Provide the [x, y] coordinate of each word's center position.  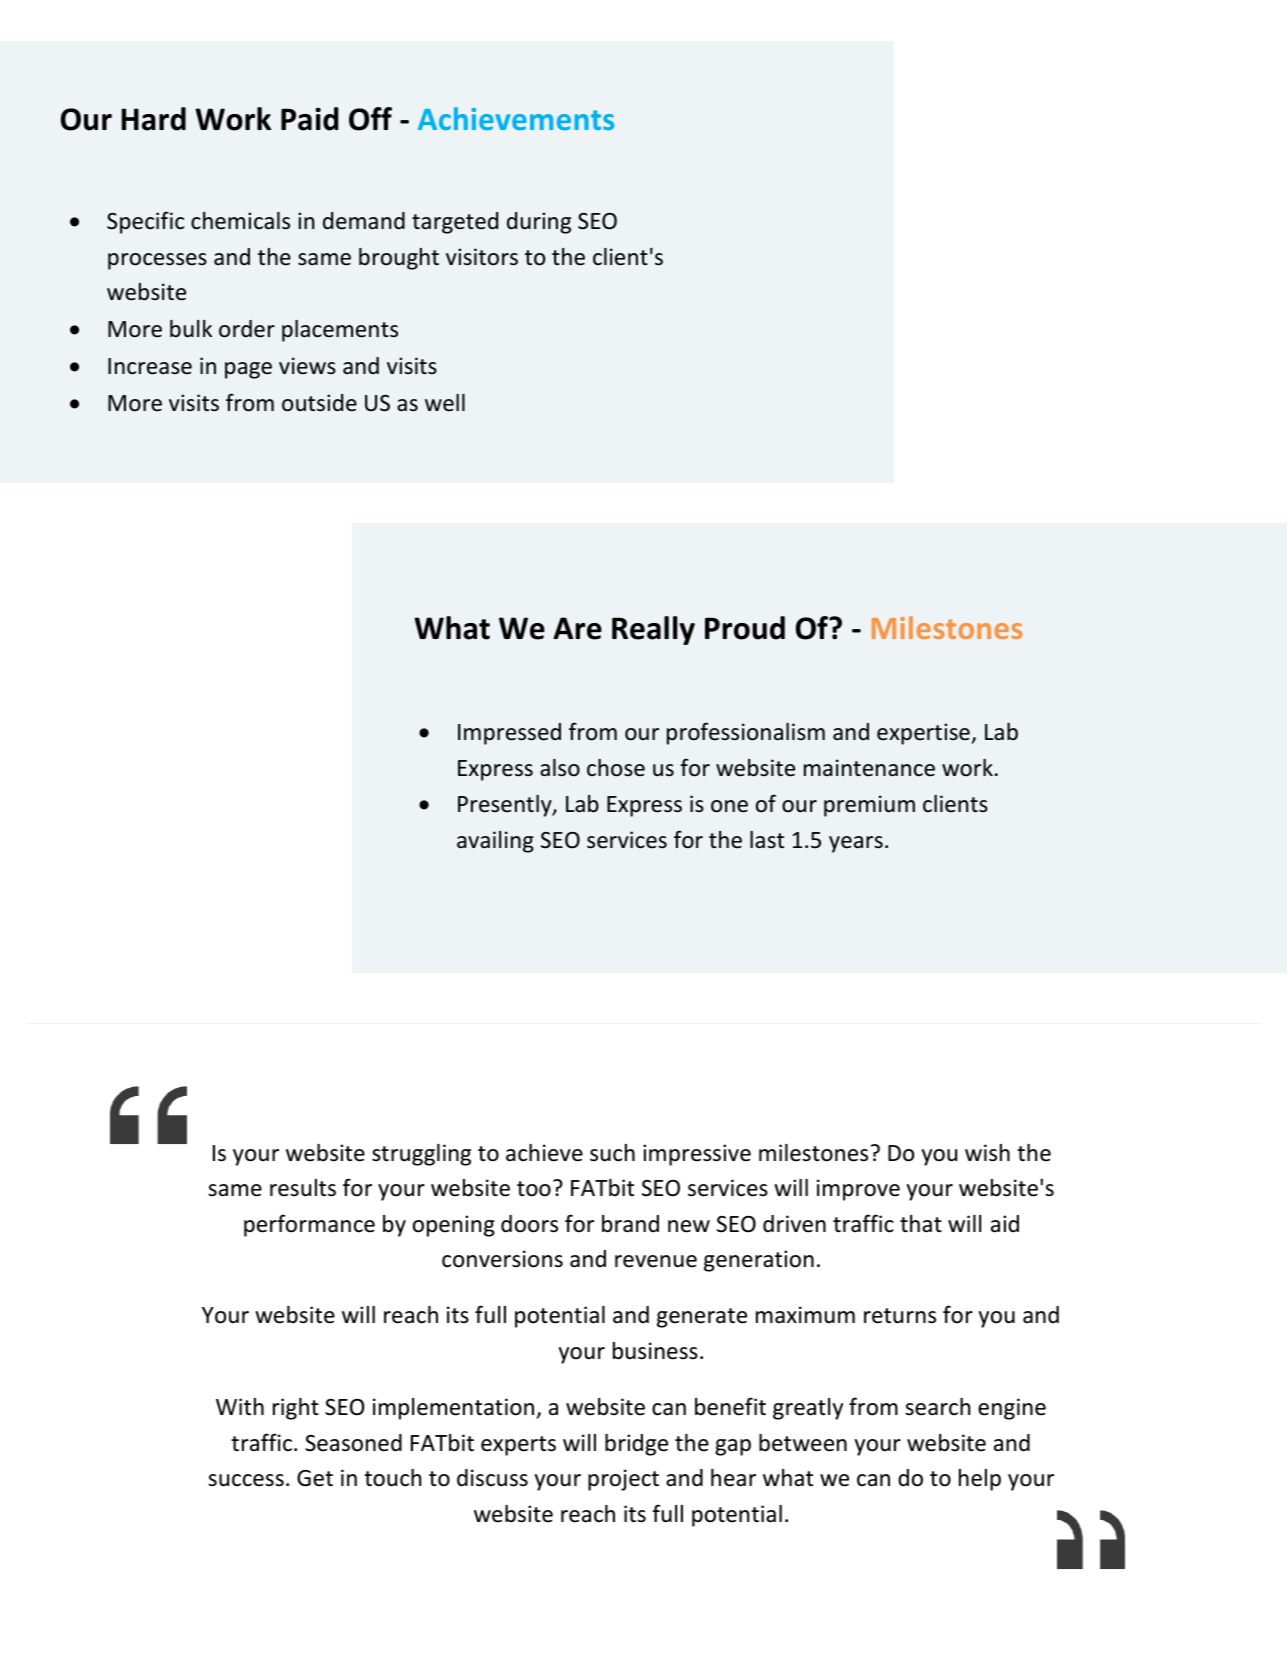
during [539, 223]
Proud [745, 628]
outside [319, 403]
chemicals [240, 221]
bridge [636, 1445]
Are [577, 628]
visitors [482, 257]
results [303, 1188]
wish [987, 1153]
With [240, 1406]
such [612, 1153]
